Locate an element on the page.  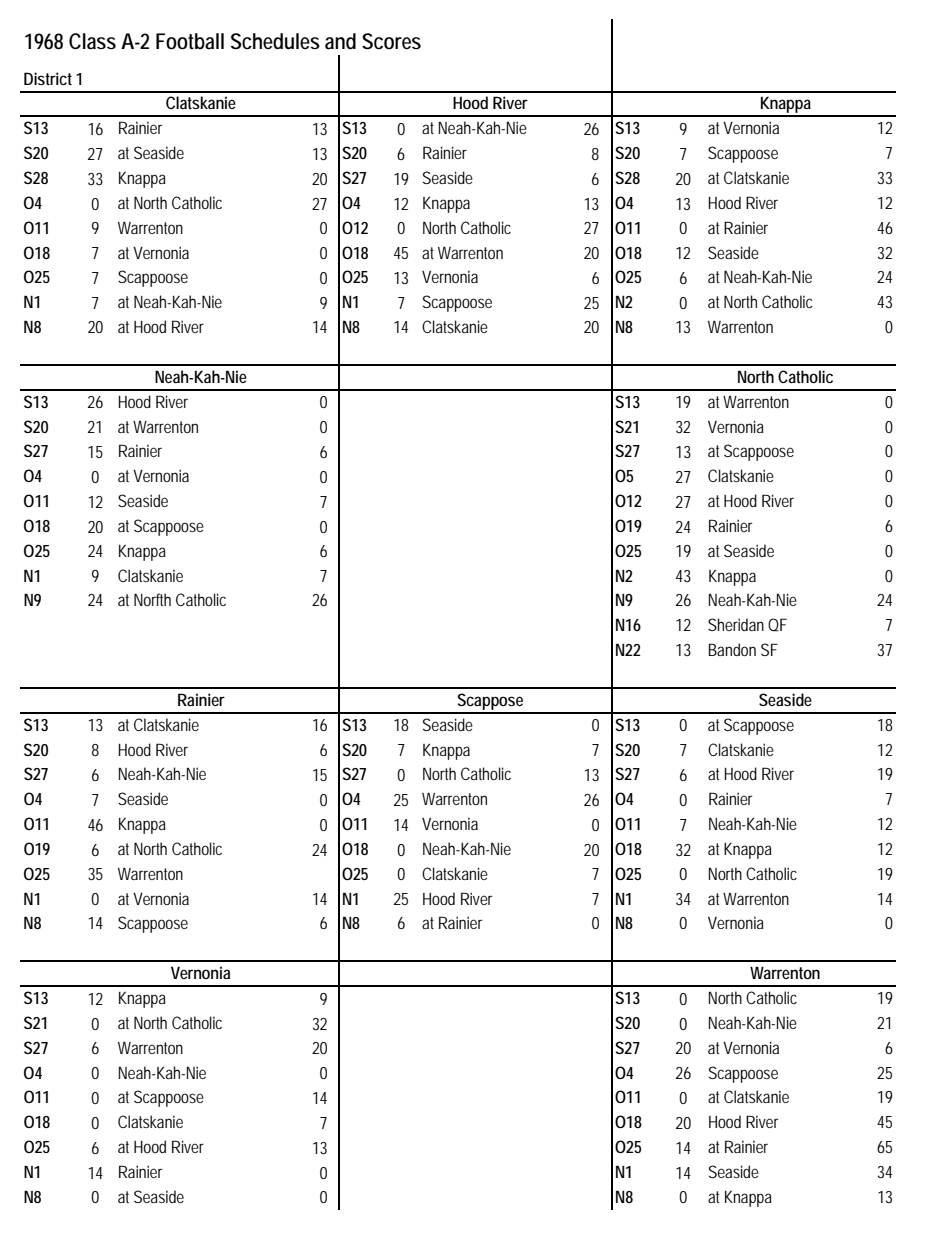
Bandon is located at coordinates (732, 649).
